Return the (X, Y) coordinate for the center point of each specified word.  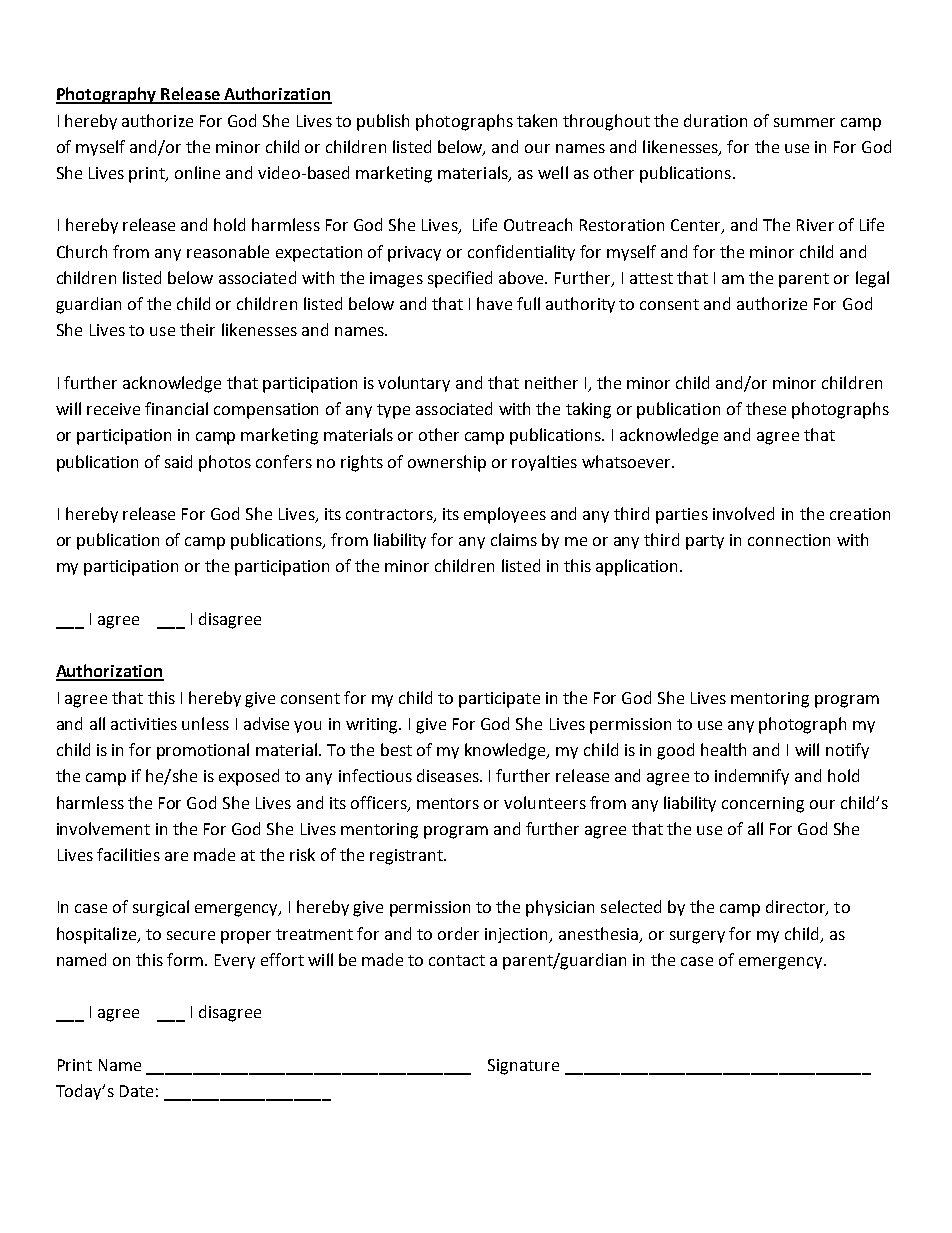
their (197, 329)
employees (505, 515)
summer (804, 122)
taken (537, 120)
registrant (407, 857)
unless (205, 723)
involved (743, 513)
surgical (161, 908)
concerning (763, 805)
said (178, 461)
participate (499, 700)
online (197, 172)
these (766, 408)
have (494, 303)
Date (136, 1091)
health (723, 749)
